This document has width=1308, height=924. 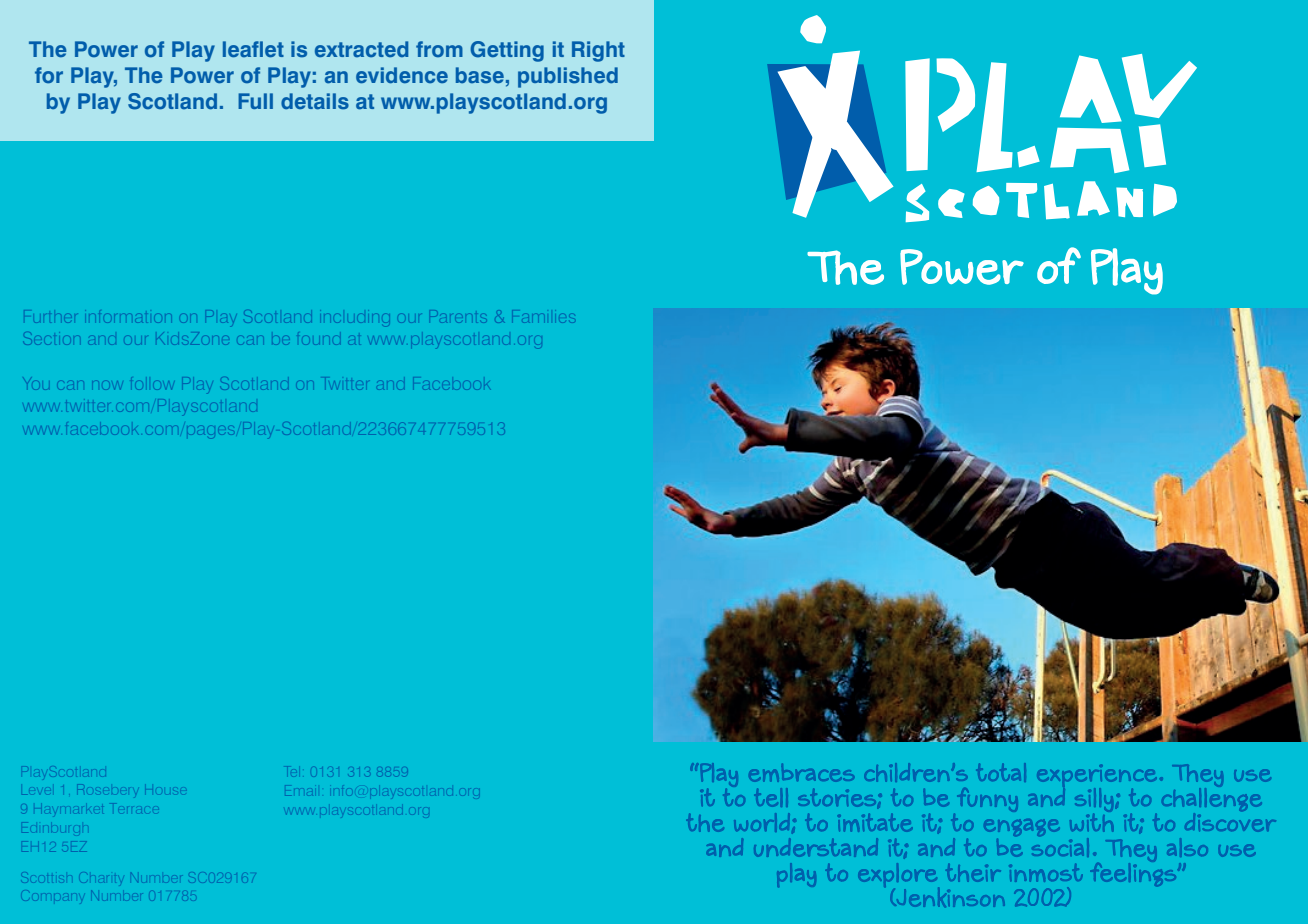 What do you see at coordinates (507, 51) in the document?
I see `Getting` at bounding box center [507, 51].
